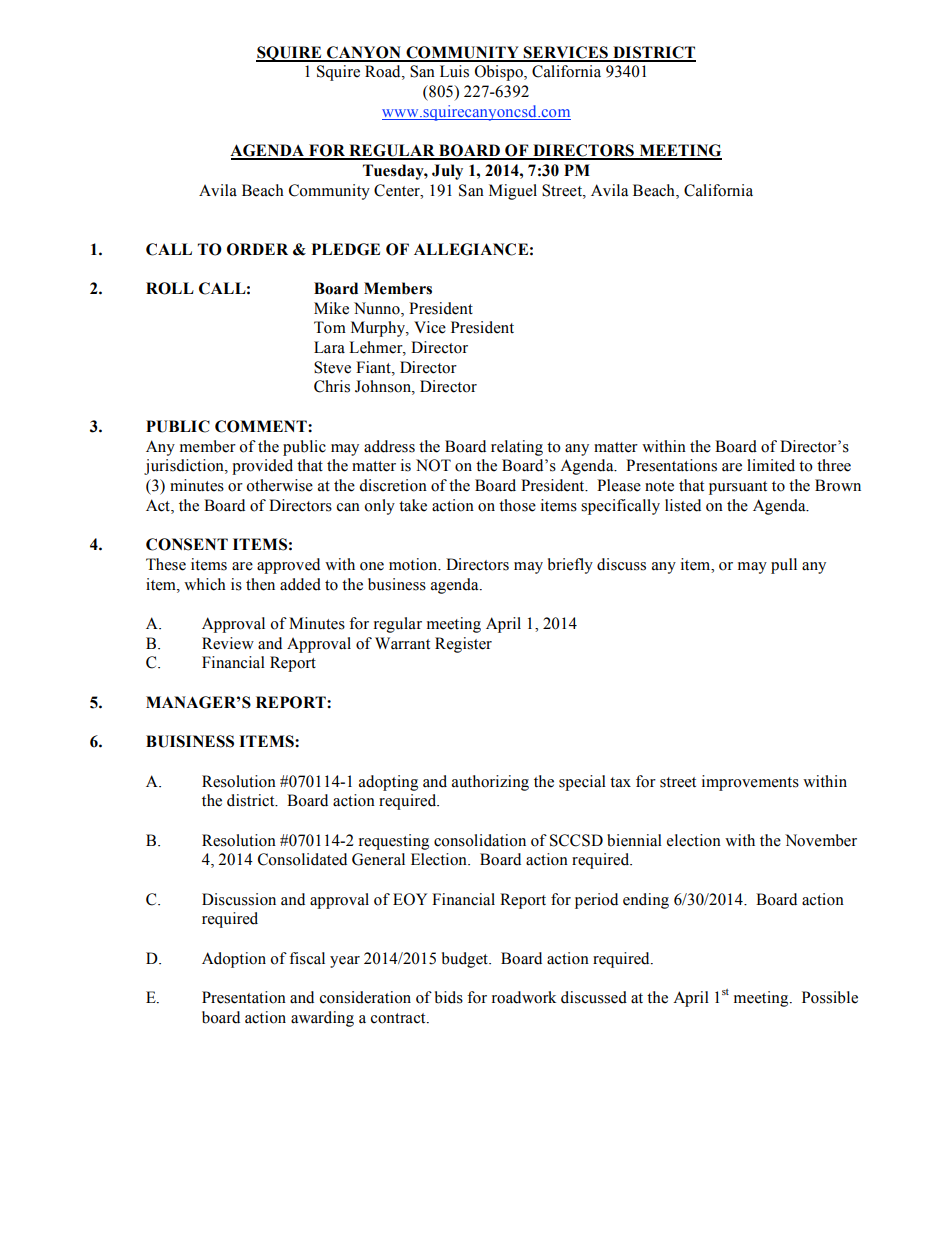 The image size is (952, 1233). Describe the element at coordinates (234, 960) in the screenshot. I see `Adoption` at that location.
